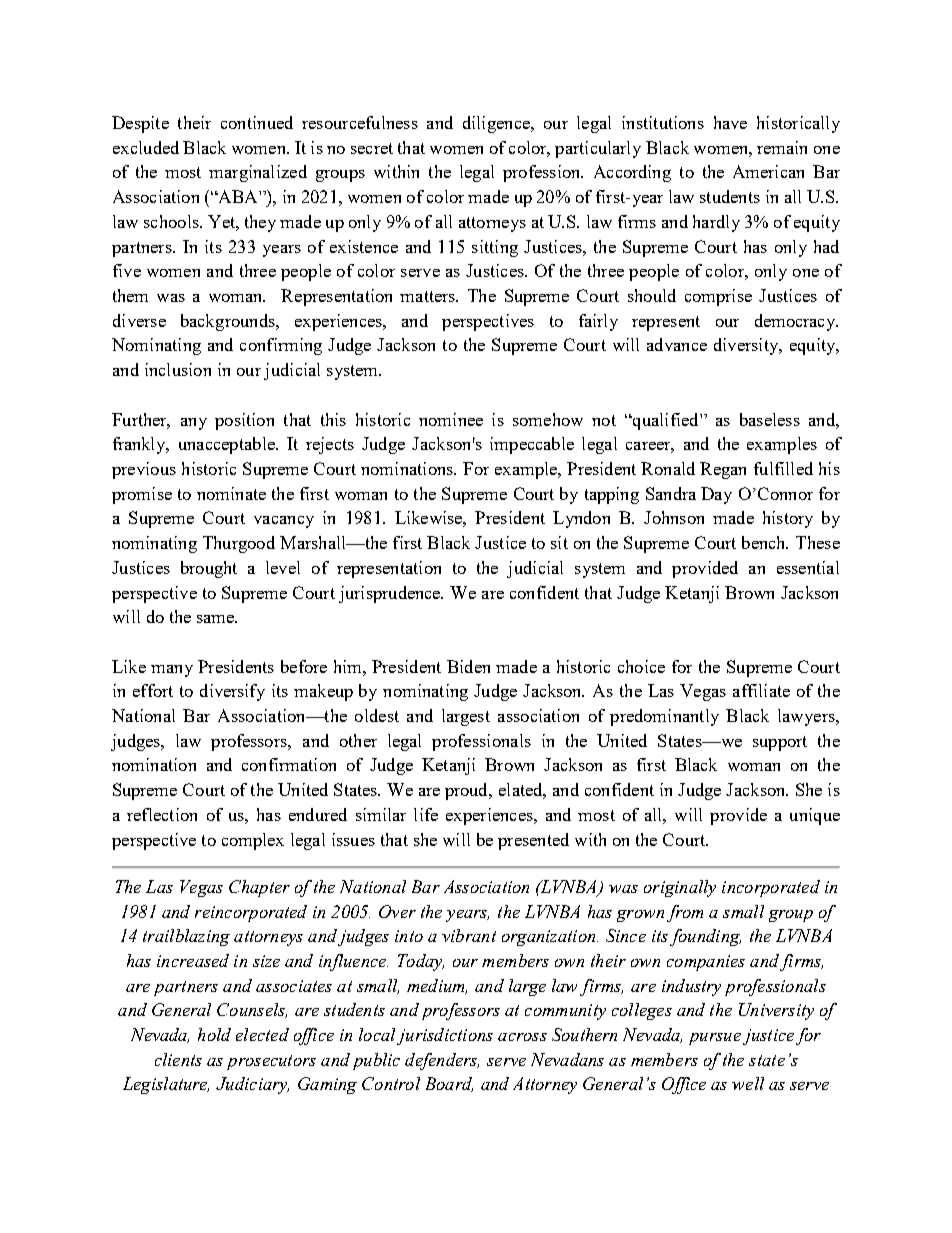 The height and width of the screenshot is (1233, 952). I want to click on jurisprudence, so click(391, 594).
